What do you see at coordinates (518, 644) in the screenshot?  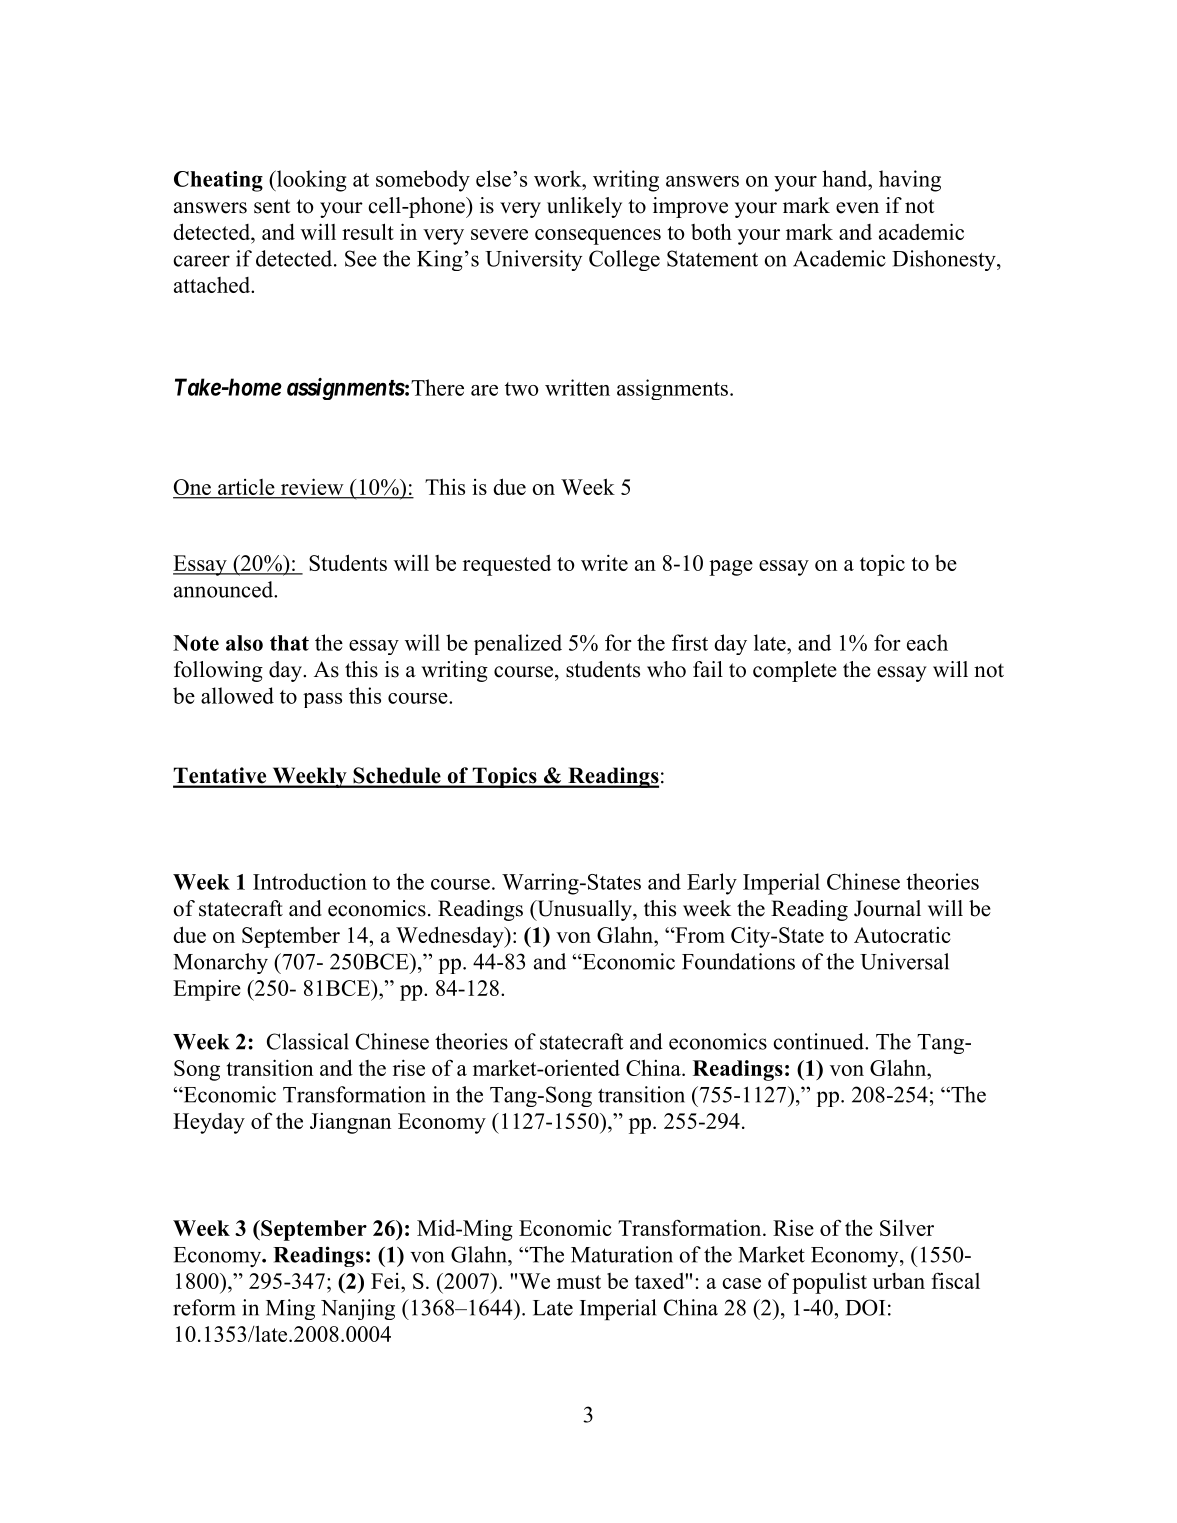 I see `penalized` at bounding box center [518, 644].
